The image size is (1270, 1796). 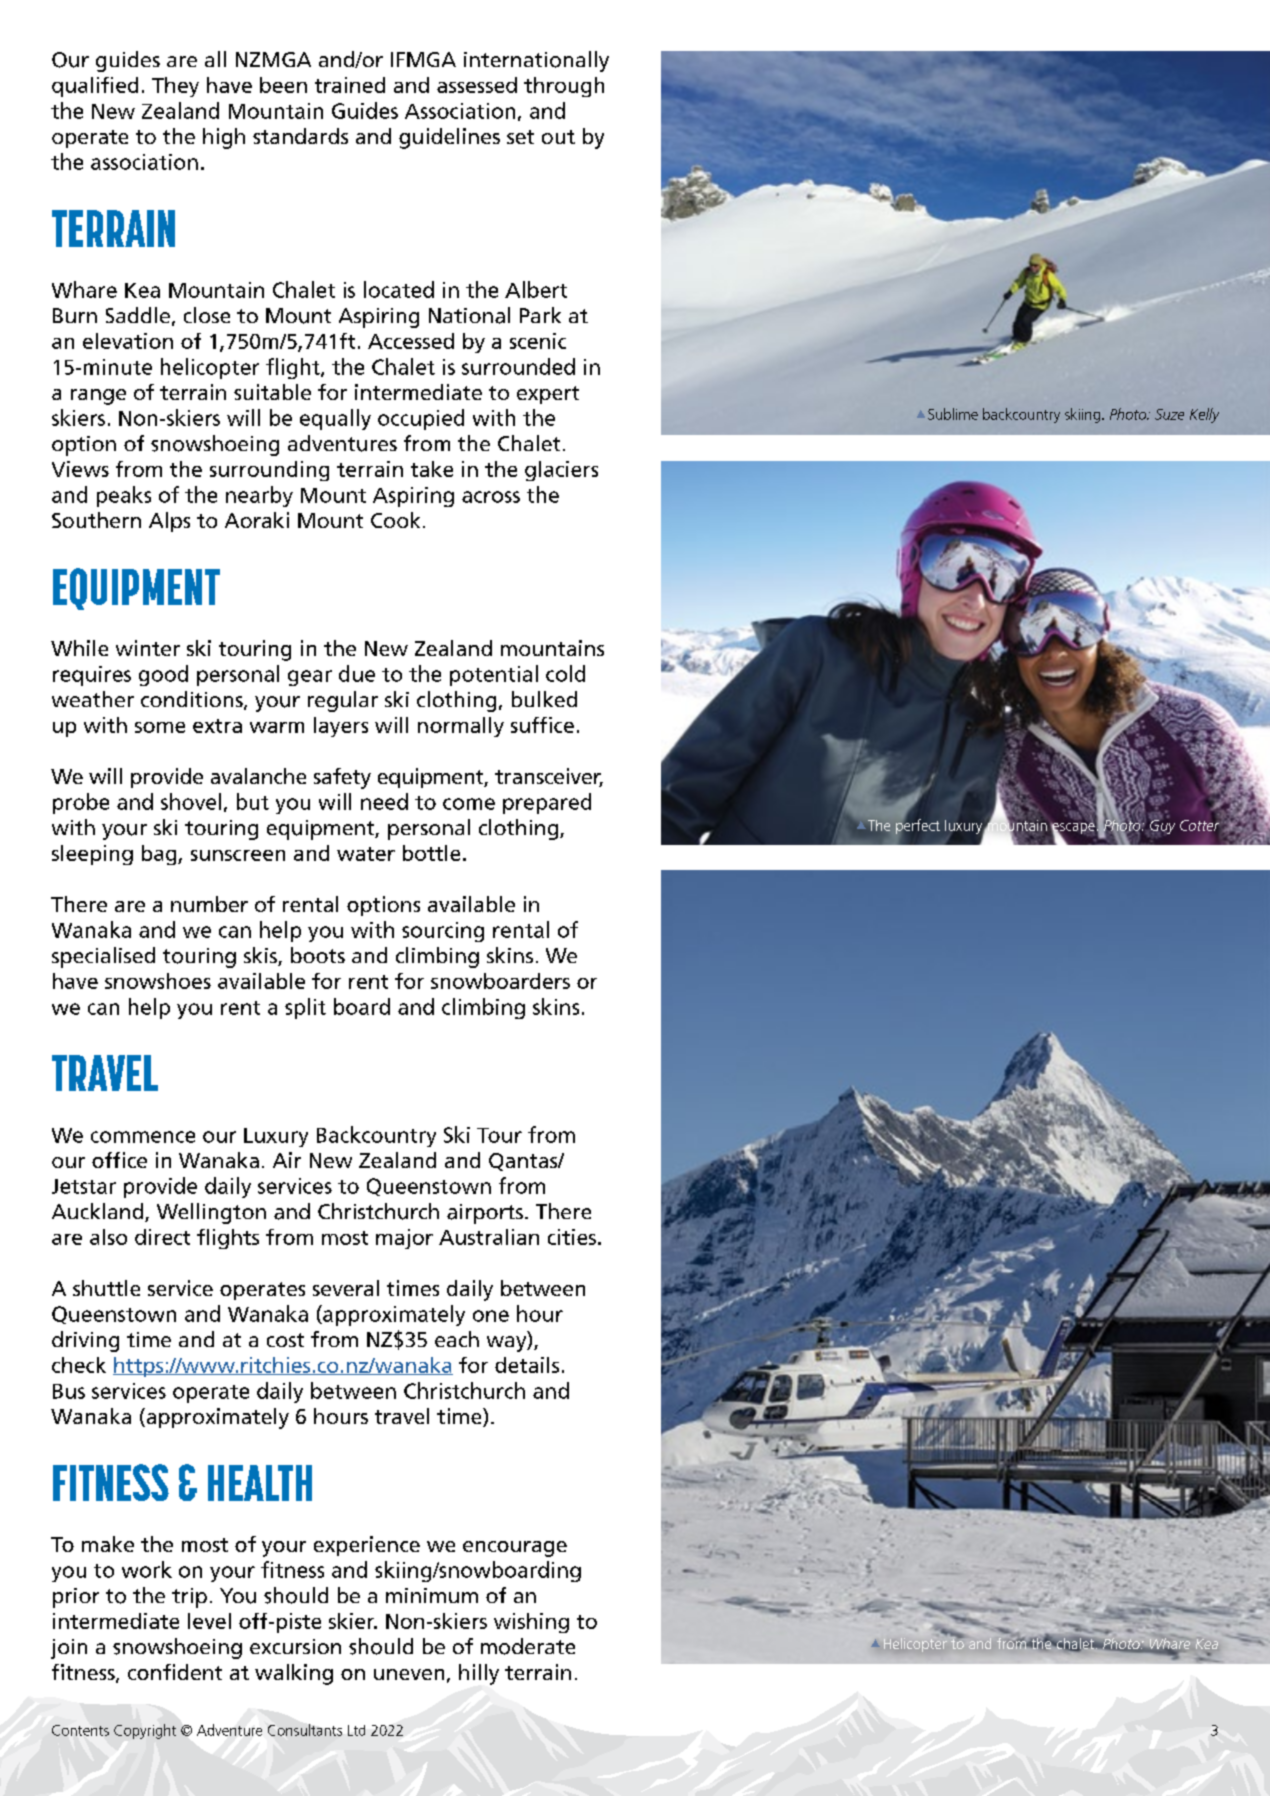 What do you see at coordinates (1162, 827) in the document?
I see `Guy` at bounding box center [1162, 827].
